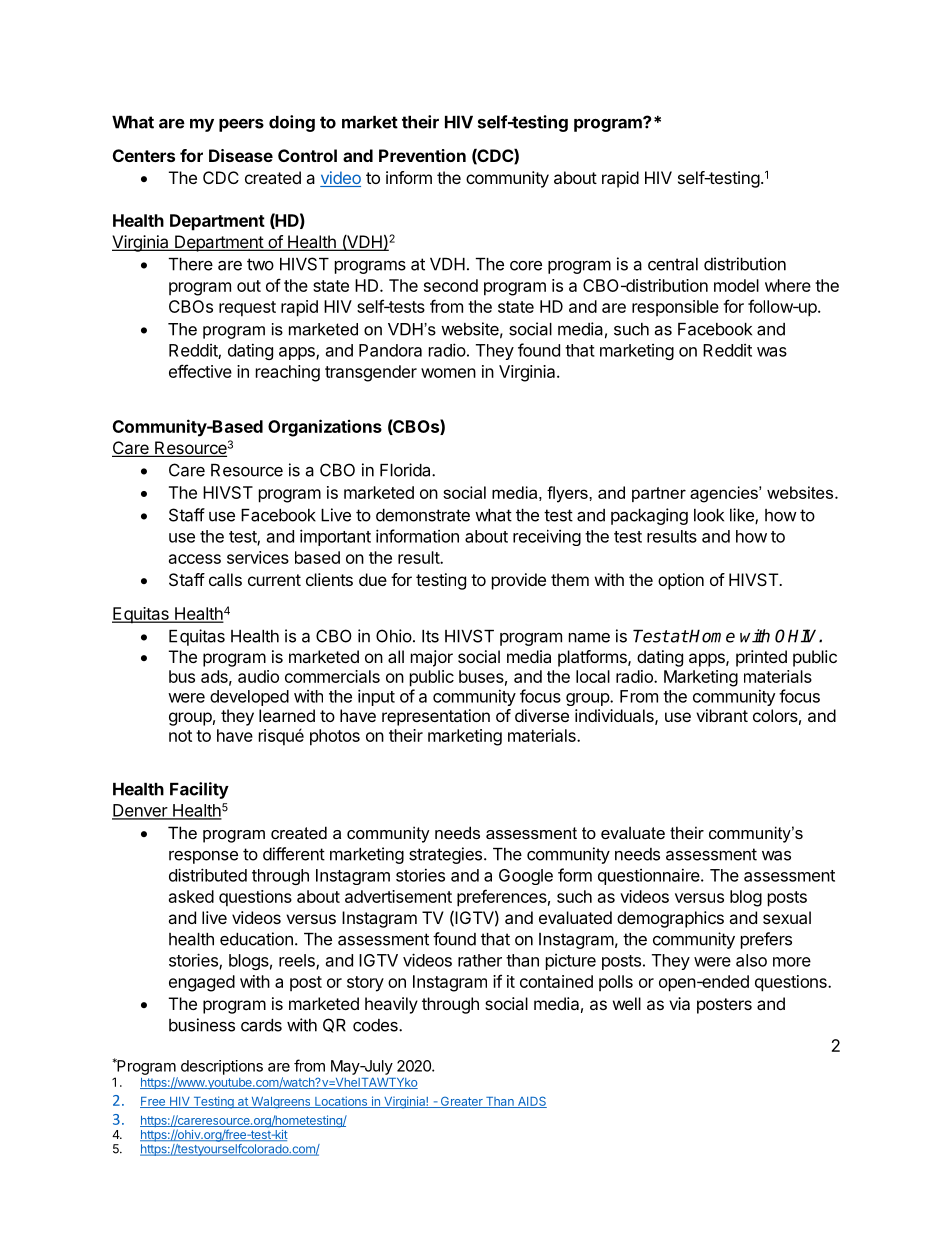 This screenshot has height=1233, width=952. Describe the element at coordinates (725, 494) in the screenshot. I see `agencies` at that location.
